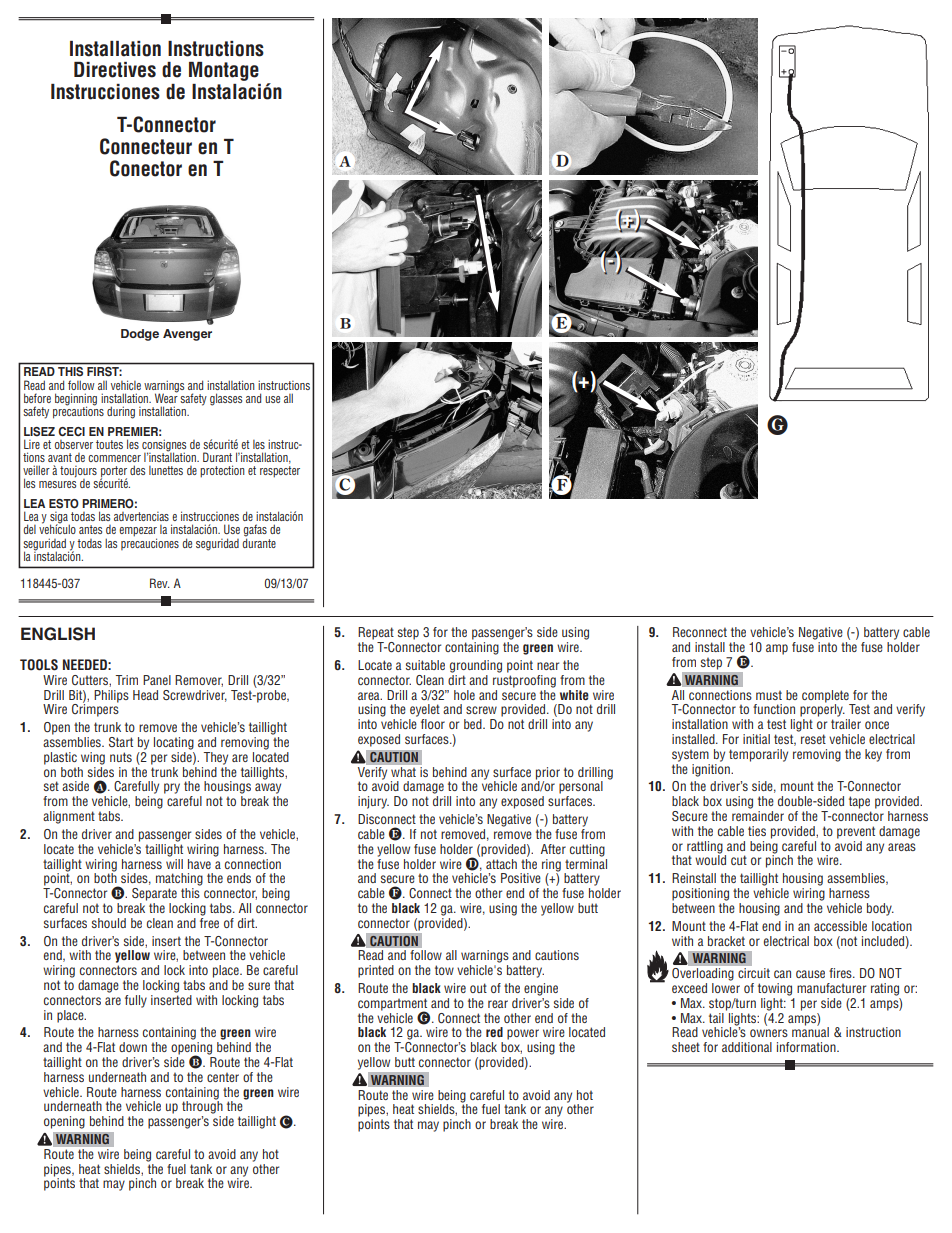 Image resolution: width=952 pixels, height=1233 pixels. I want to click on down, so click(133, 1047).
